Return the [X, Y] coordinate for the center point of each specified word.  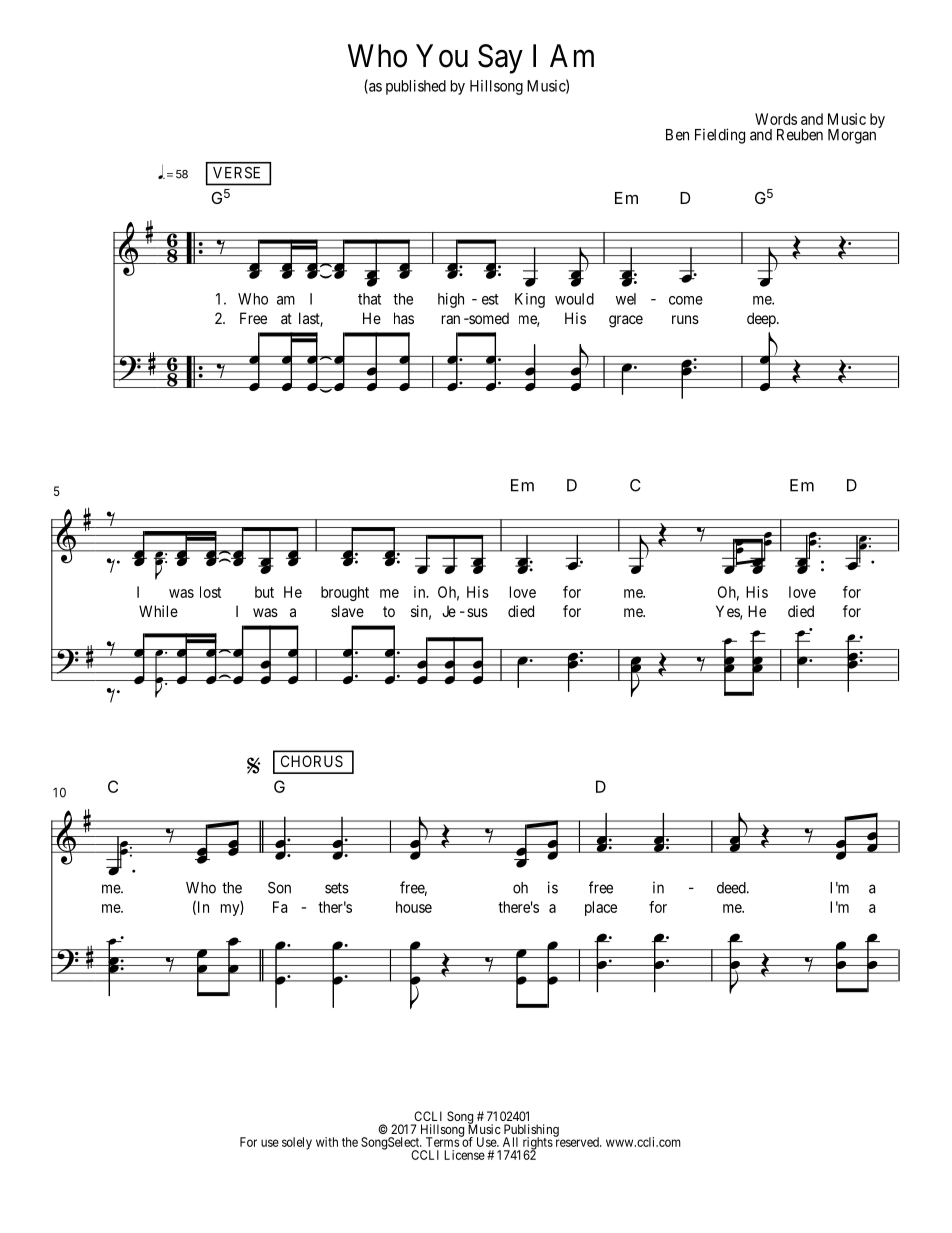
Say [500, 59]
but [264, 592]
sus [477, 612]
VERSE [236, 173]
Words [776, 119]
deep [762, 319]
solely [297, 1143]
